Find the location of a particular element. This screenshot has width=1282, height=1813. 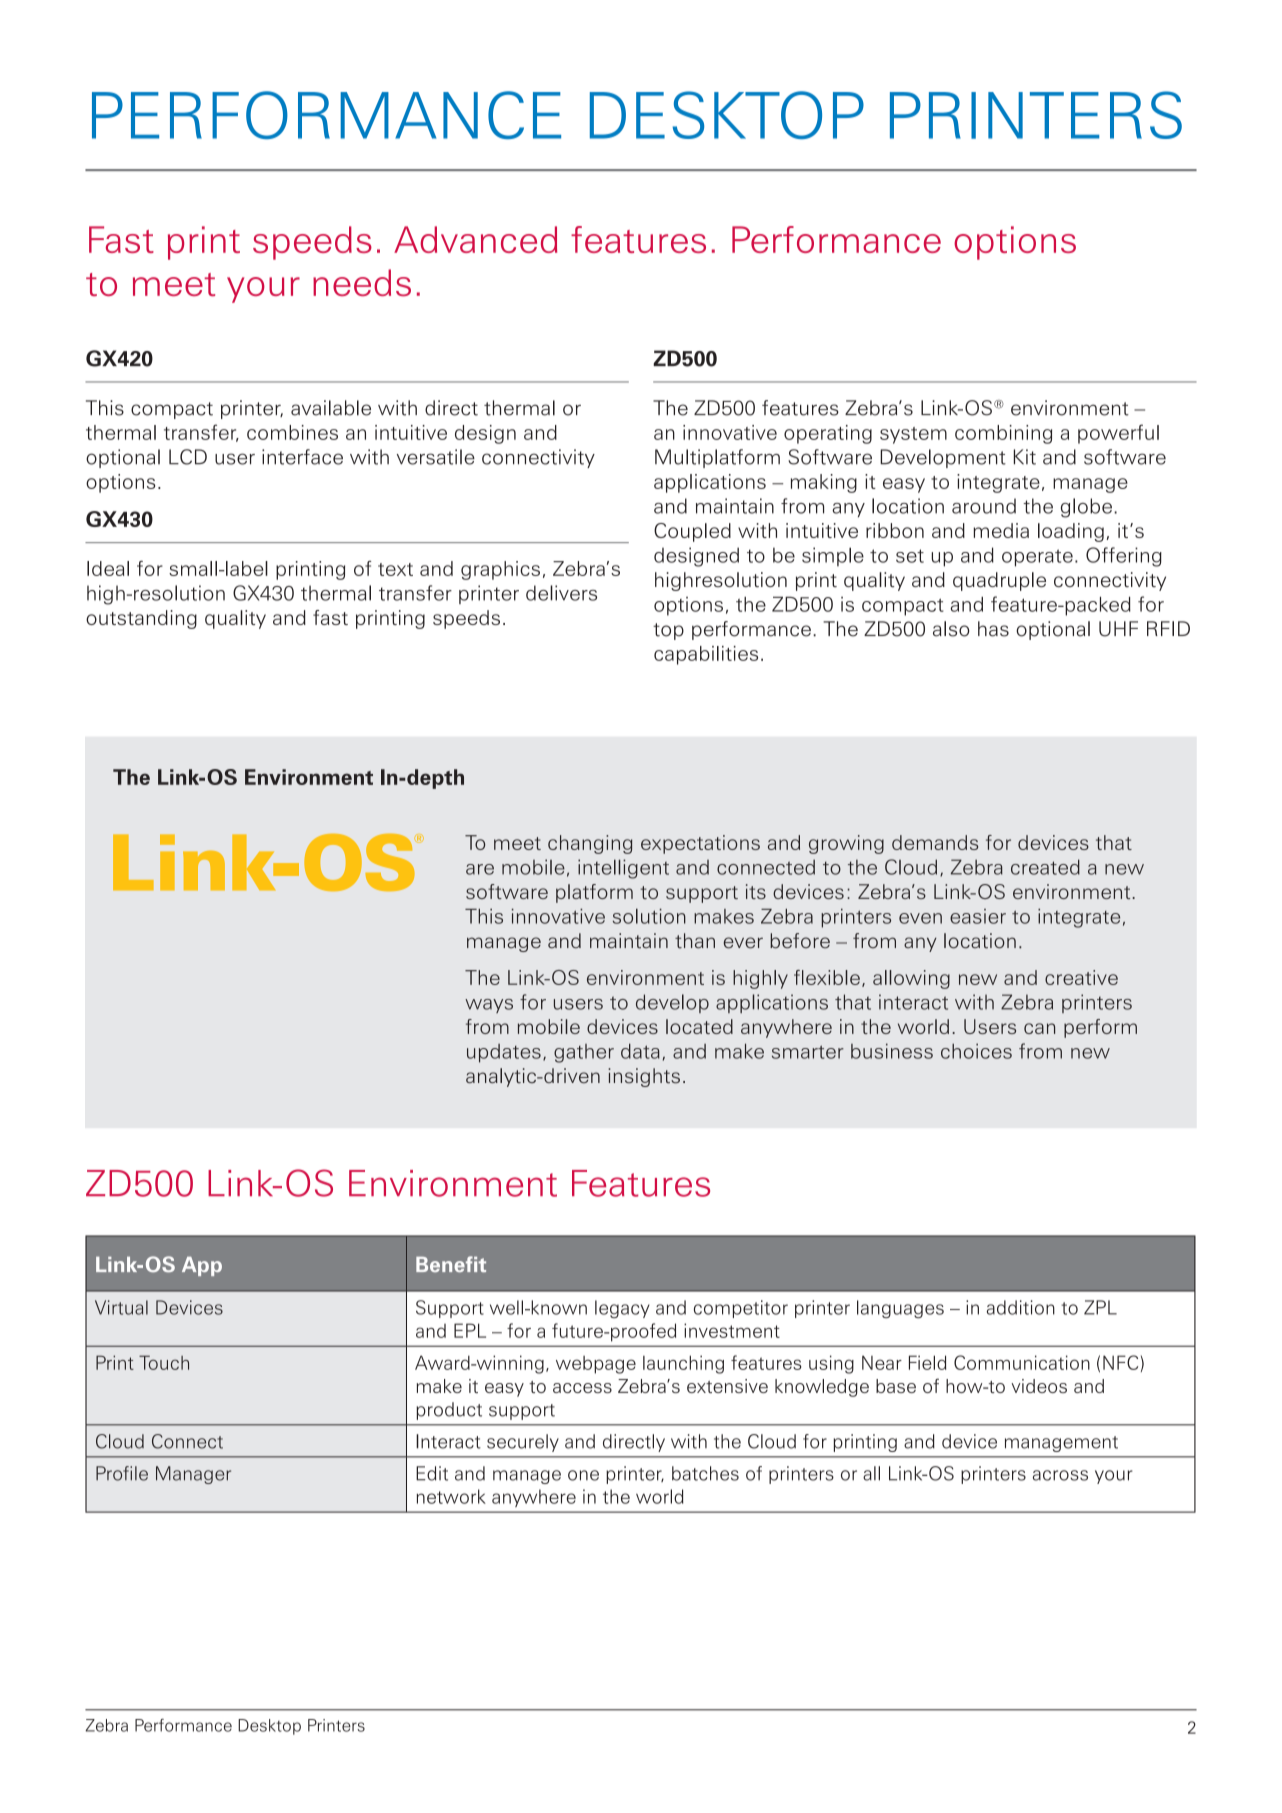

loading is located at coordinates (1071, 532).
